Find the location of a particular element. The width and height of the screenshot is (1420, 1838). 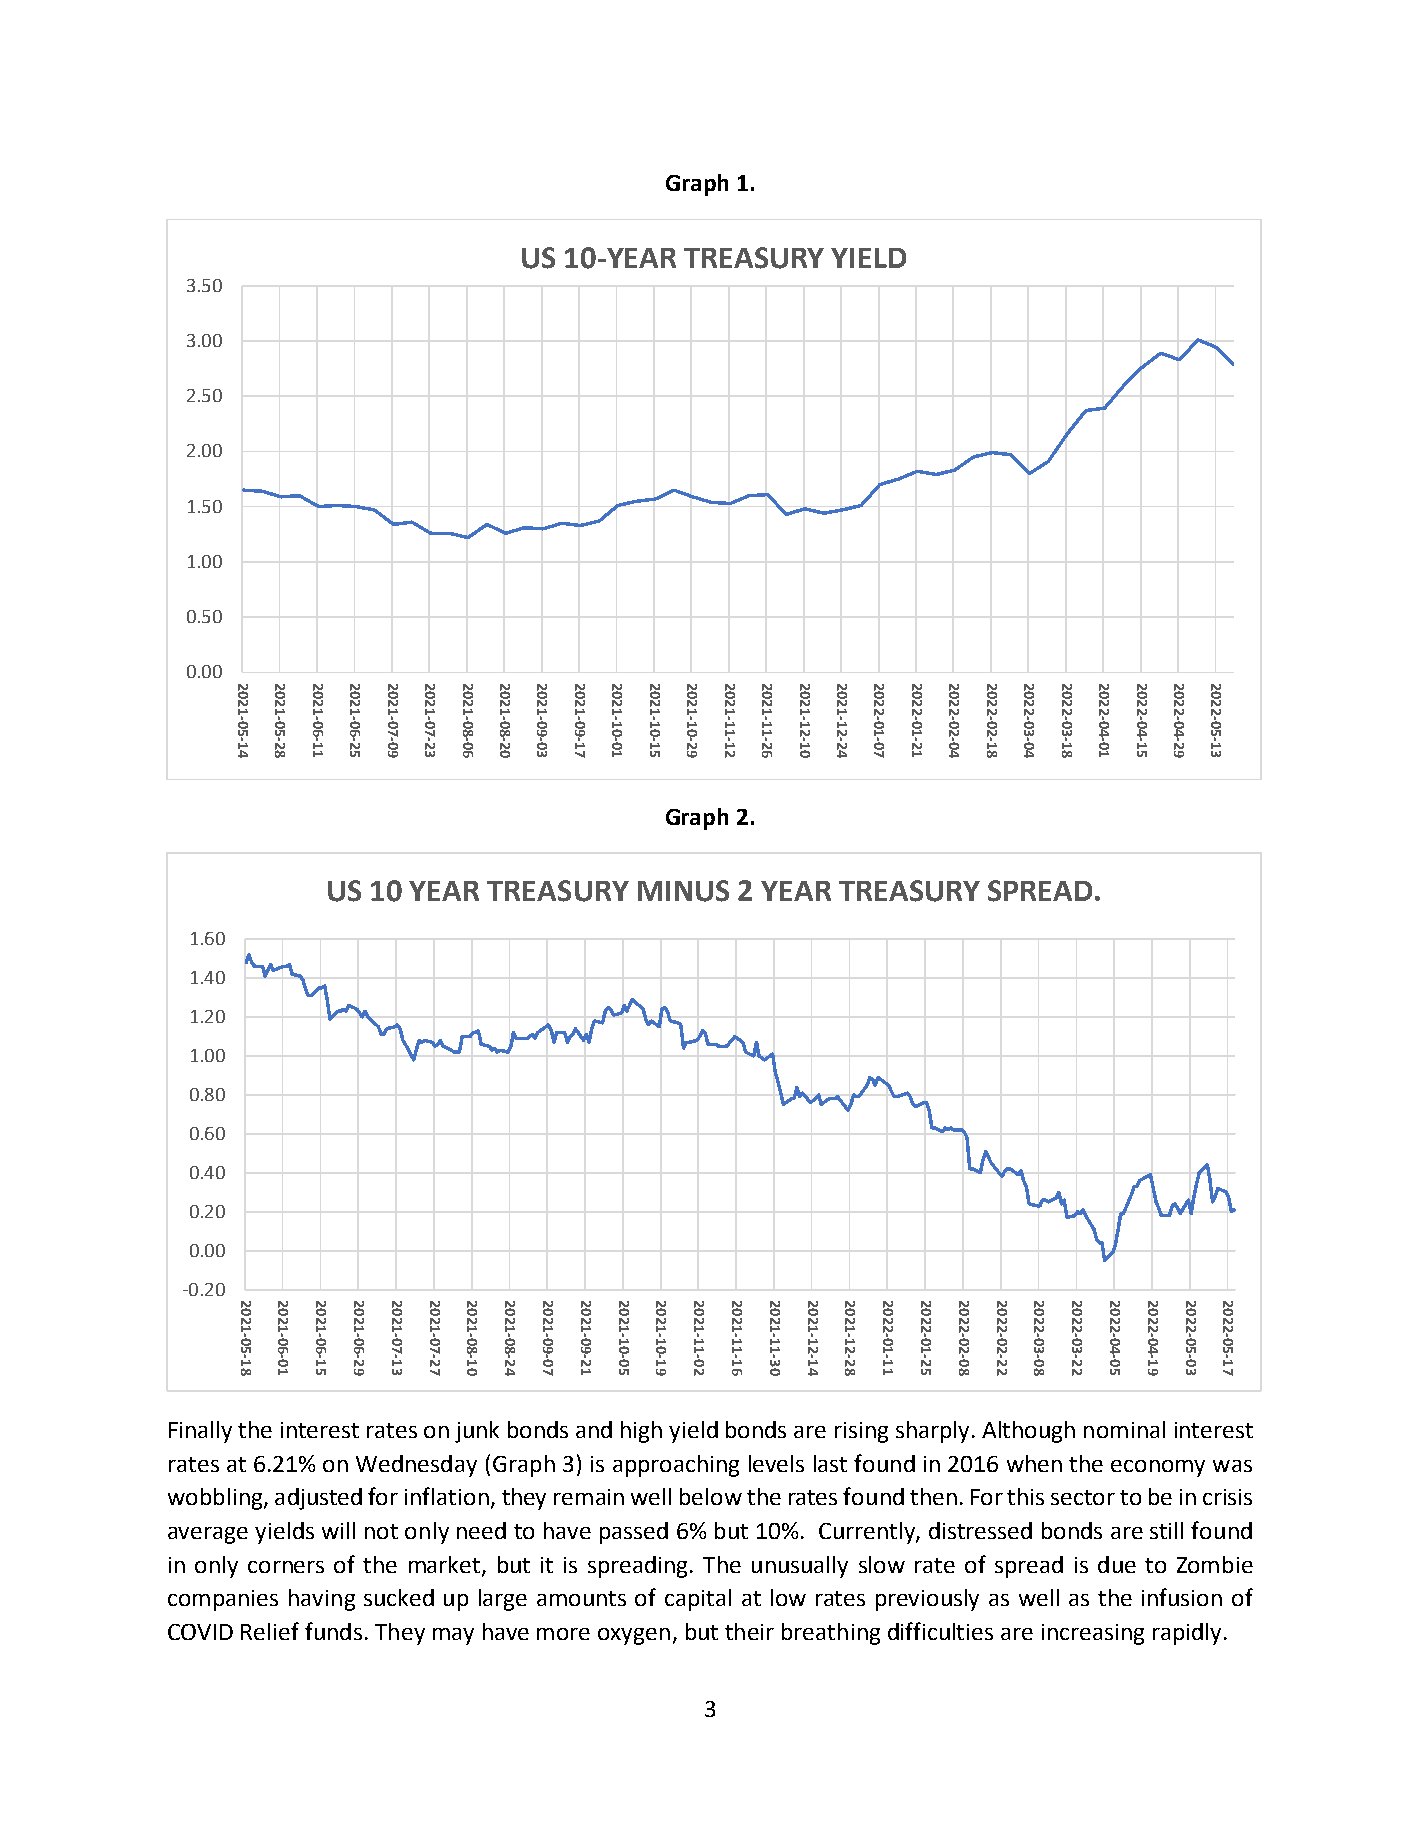

and is located at coordinates (594, 1429).
